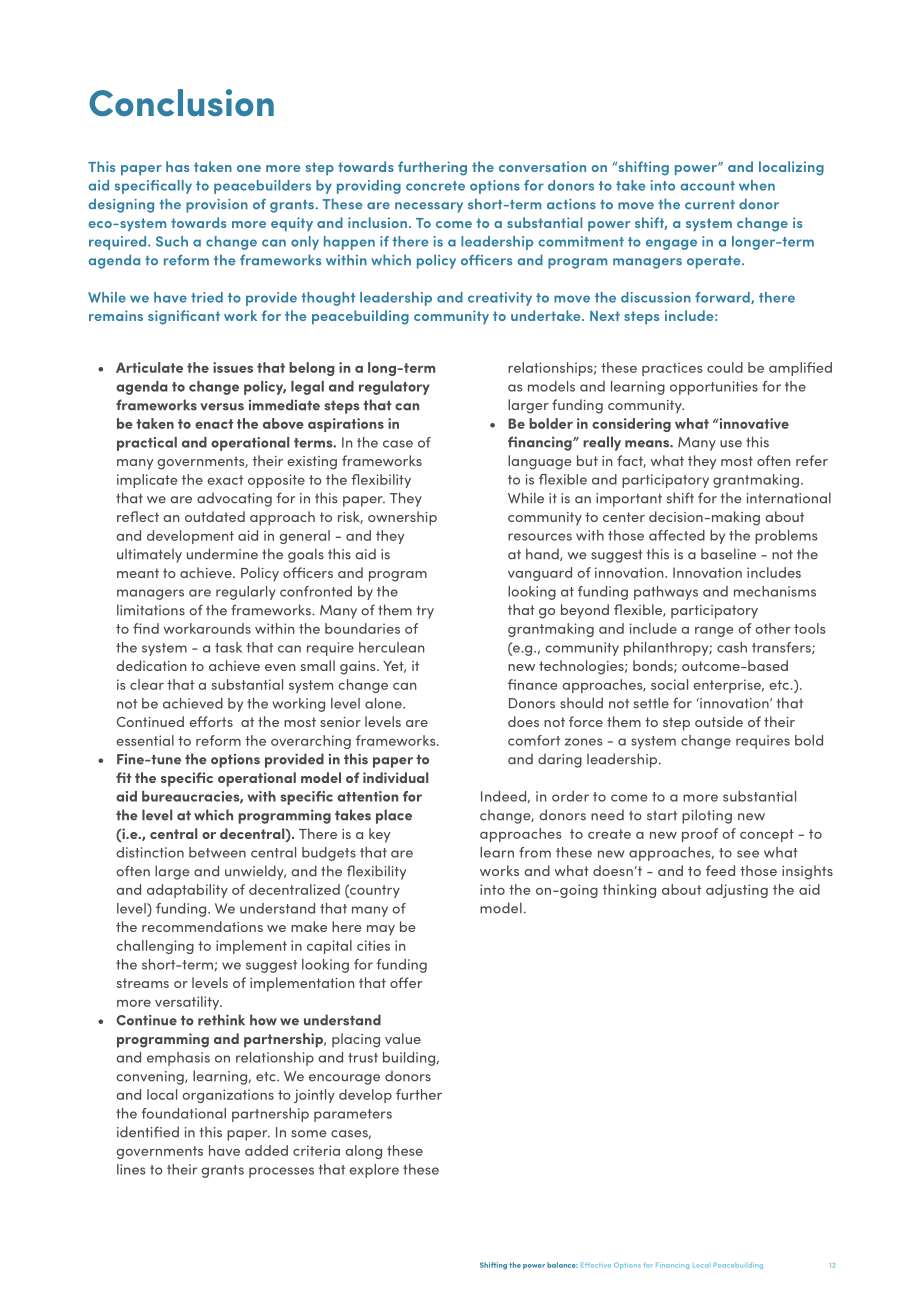 Image resolution: width=924 pixels, height=1308 pixels. What do you see at coordinates (708, 186) in the screenshot?
I see `account` at bounding box center [708, 186].
